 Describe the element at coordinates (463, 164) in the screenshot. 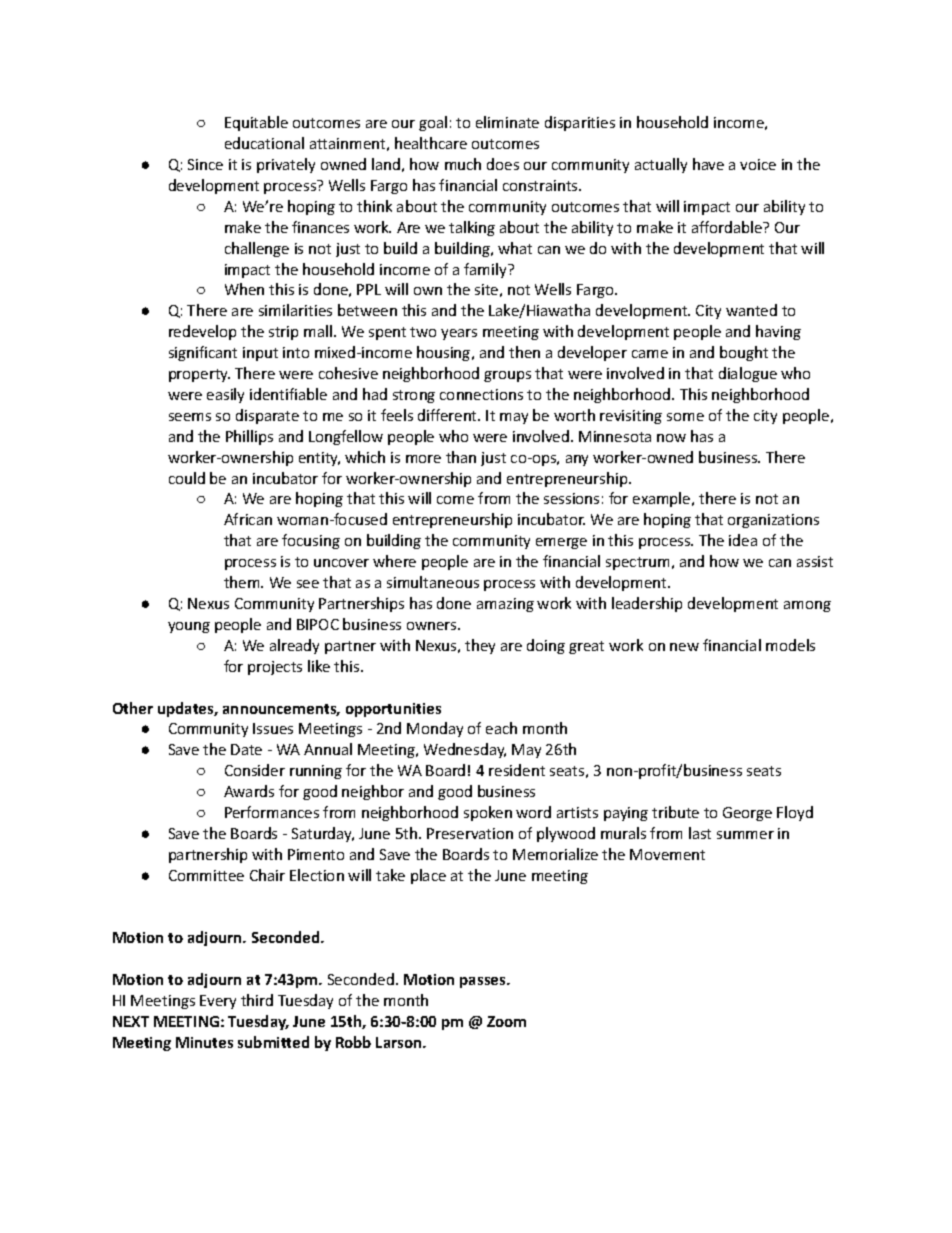

I see `much` at that location.
